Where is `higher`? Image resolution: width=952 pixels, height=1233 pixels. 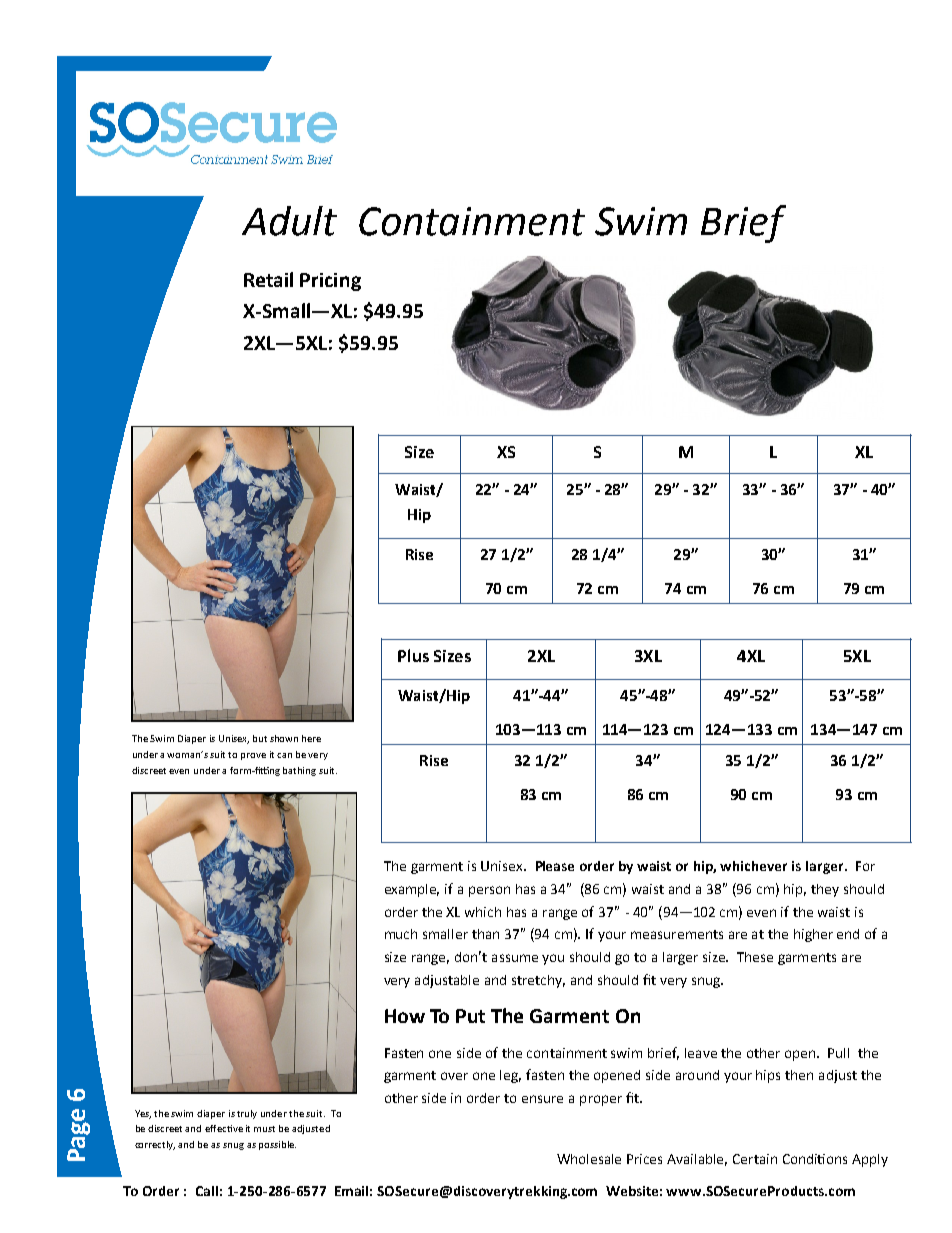
higher is located at coordinates (813, 935).
